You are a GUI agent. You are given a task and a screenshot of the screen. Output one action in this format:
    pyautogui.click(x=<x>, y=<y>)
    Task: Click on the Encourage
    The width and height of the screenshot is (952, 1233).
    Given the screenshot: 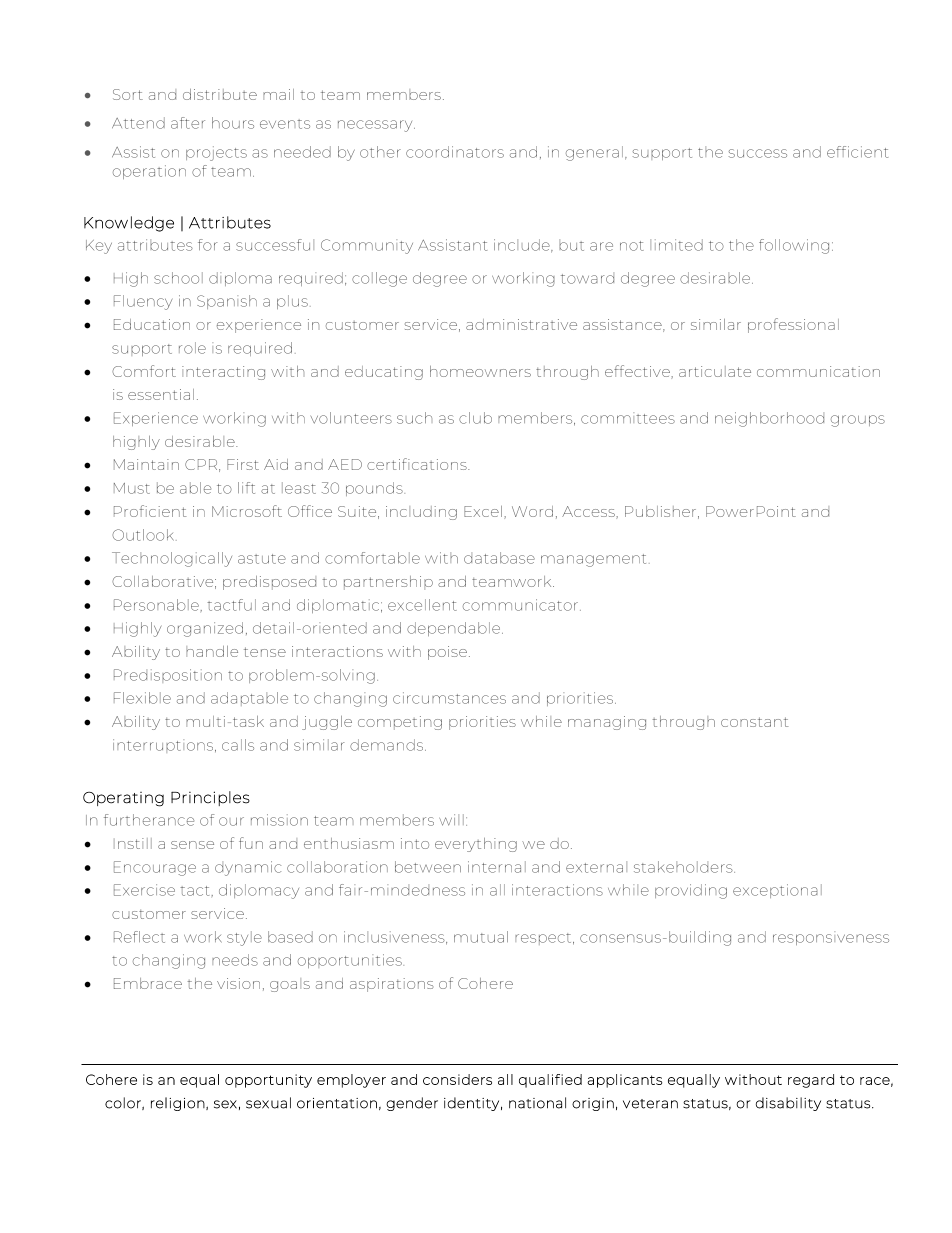 What is the action you would take?
    pyautogui.click(x=155, y=868)
